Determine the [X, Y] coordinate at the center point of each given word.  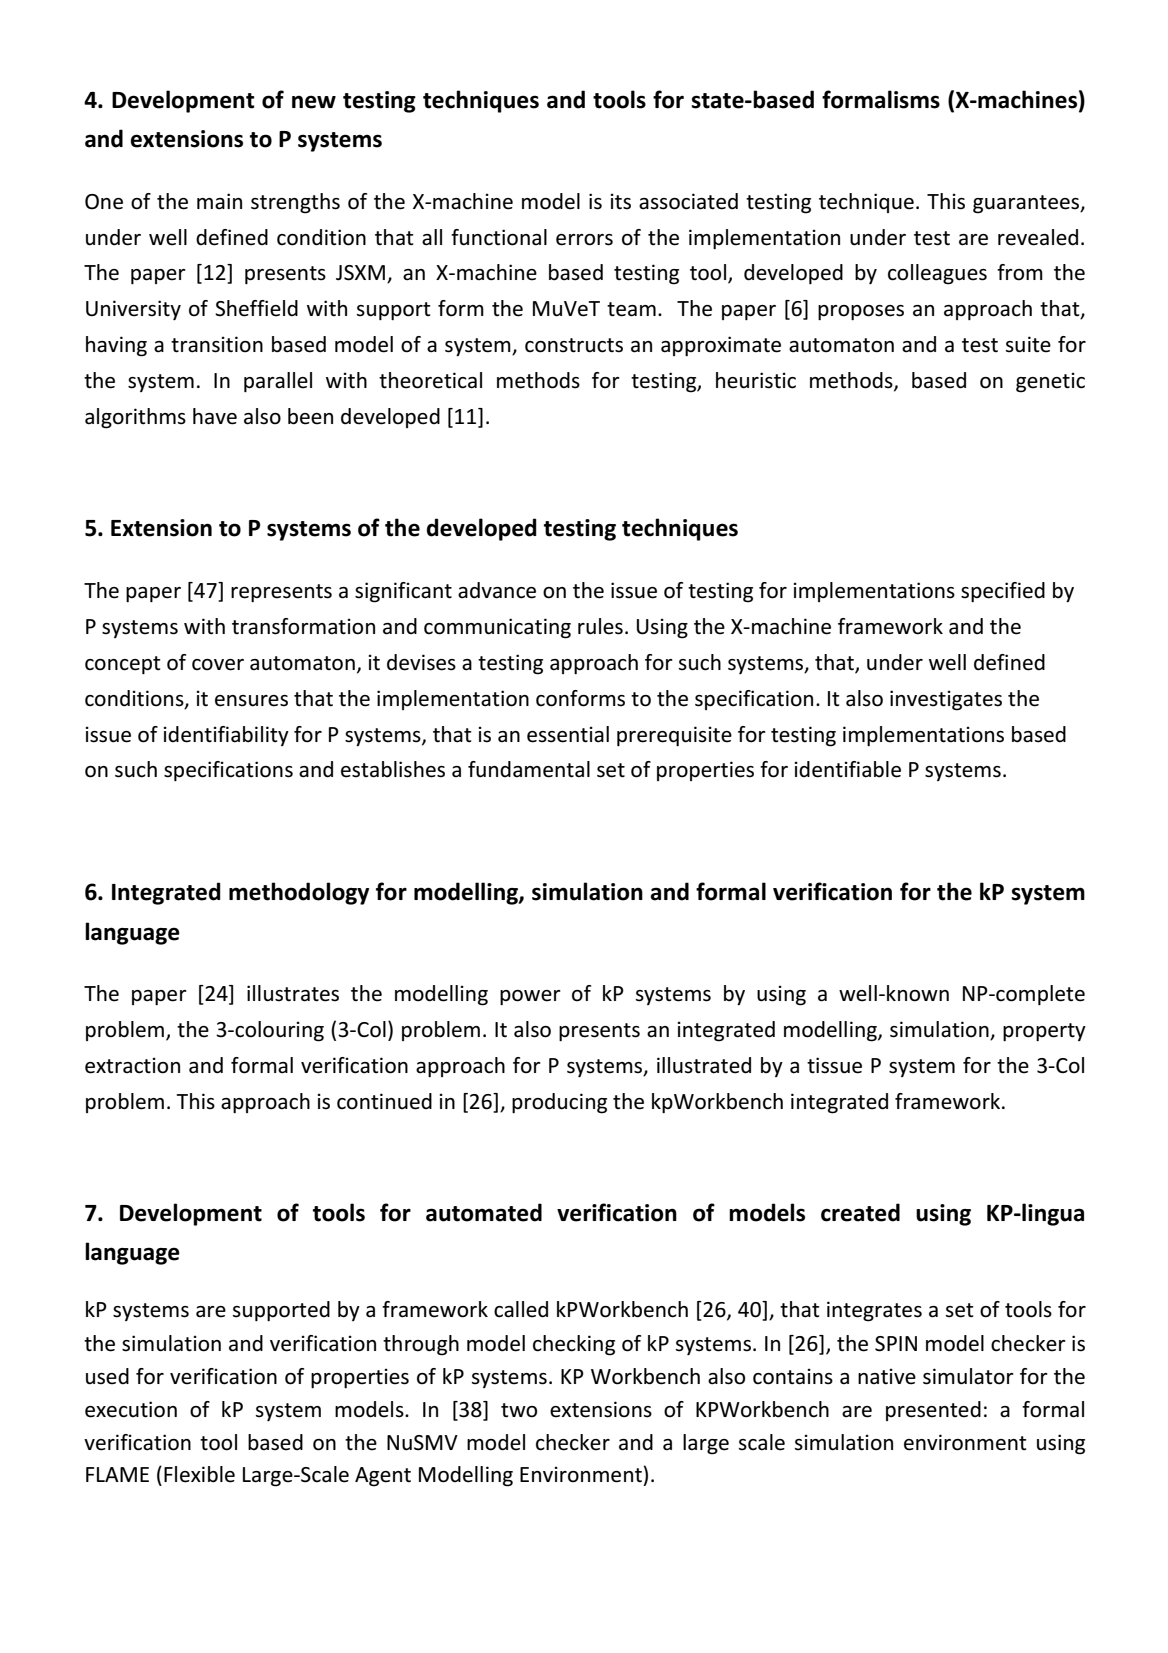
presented [933, 1411]
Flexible [199, 1474]
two [519, 1410]
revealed [1038, 237]
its [620, 201]
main [219, 201]
